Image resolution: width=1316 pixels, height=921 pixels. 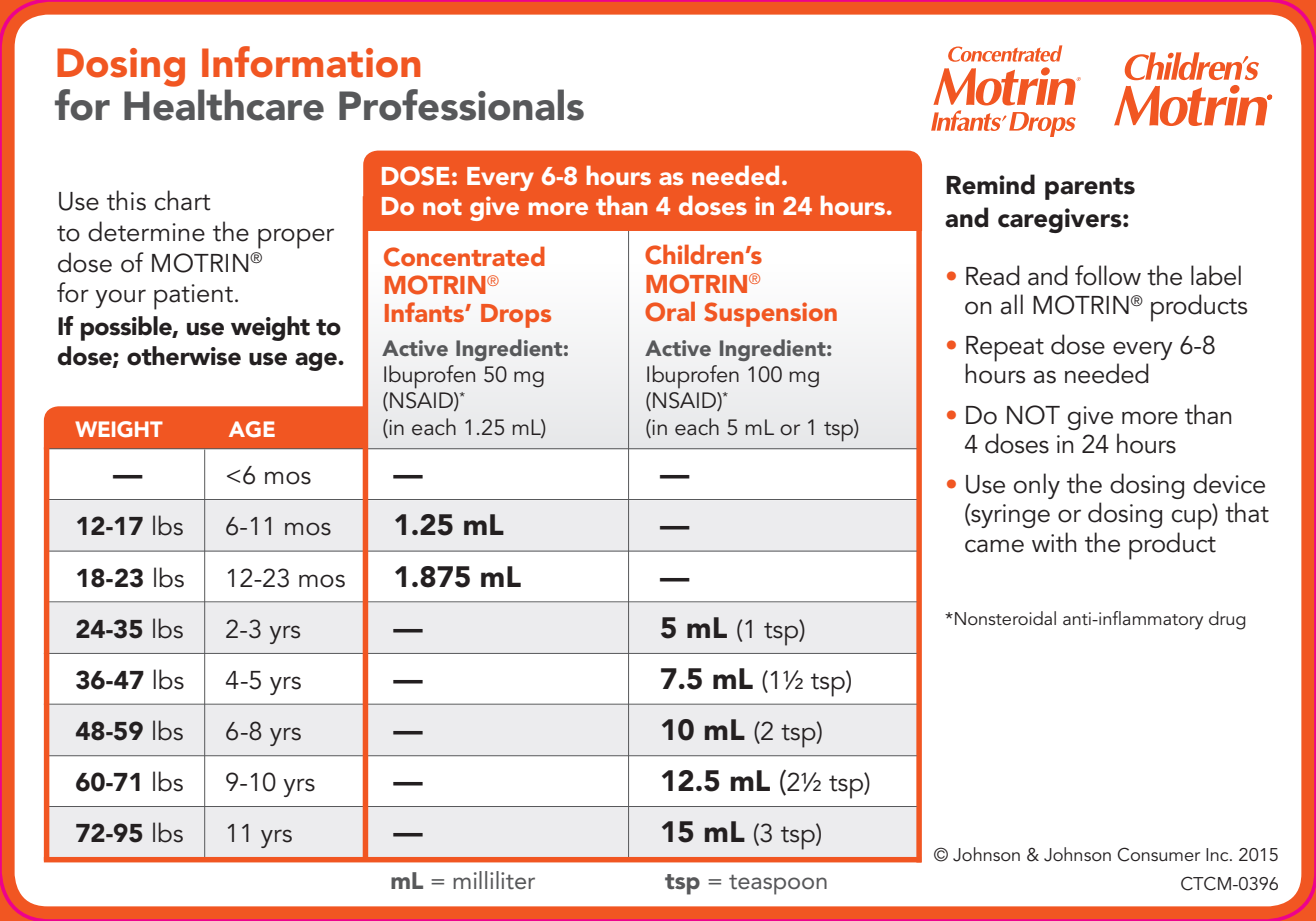 I want to click on Professionals, so click(x=461, y=105).
